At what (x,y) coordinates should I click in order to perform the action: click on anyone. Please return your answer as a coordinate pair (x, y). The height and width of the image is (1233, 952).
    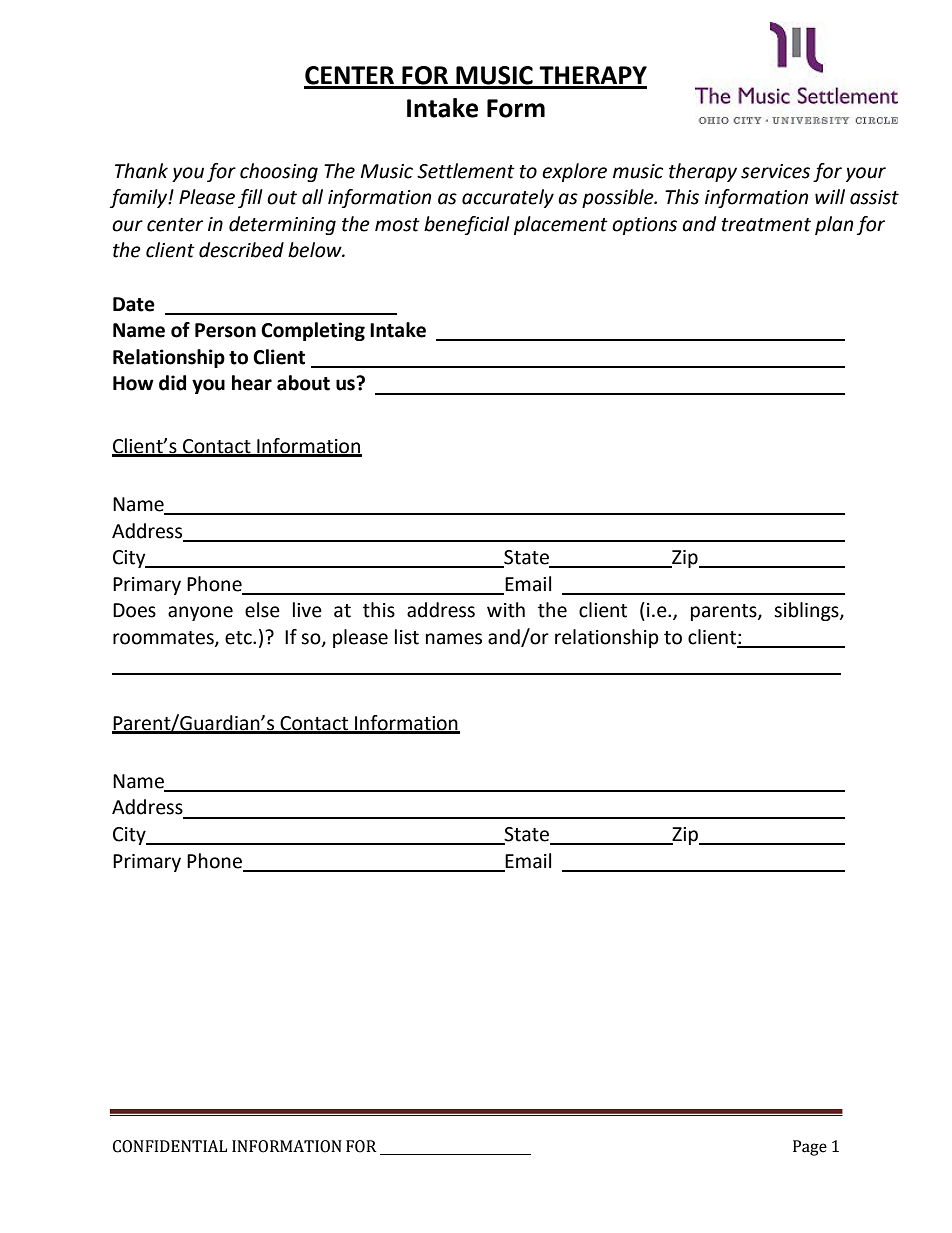
    Looking at the image, I should click on (200, 613).
